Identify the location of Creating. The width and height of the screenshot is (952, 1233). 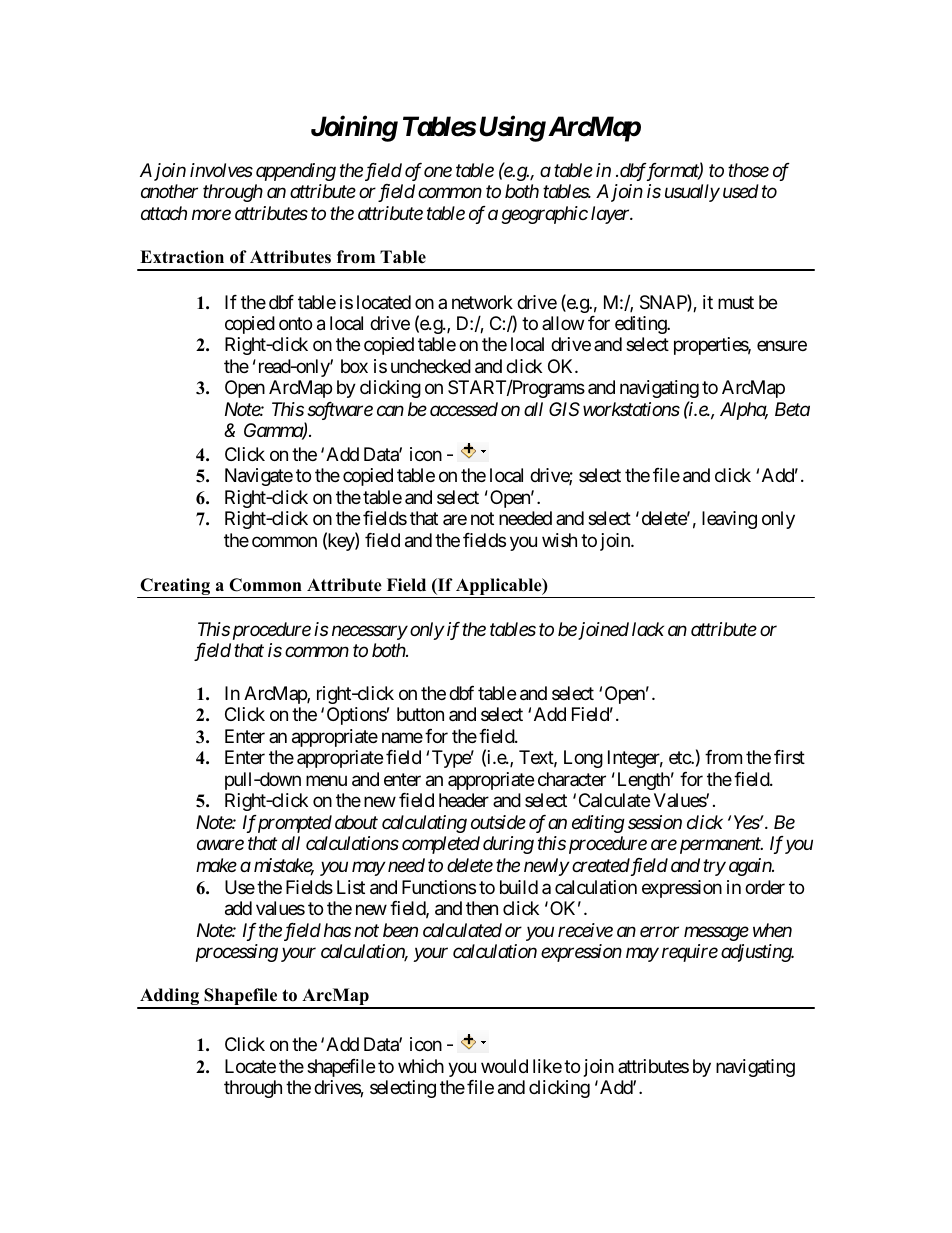
(175, 588).
